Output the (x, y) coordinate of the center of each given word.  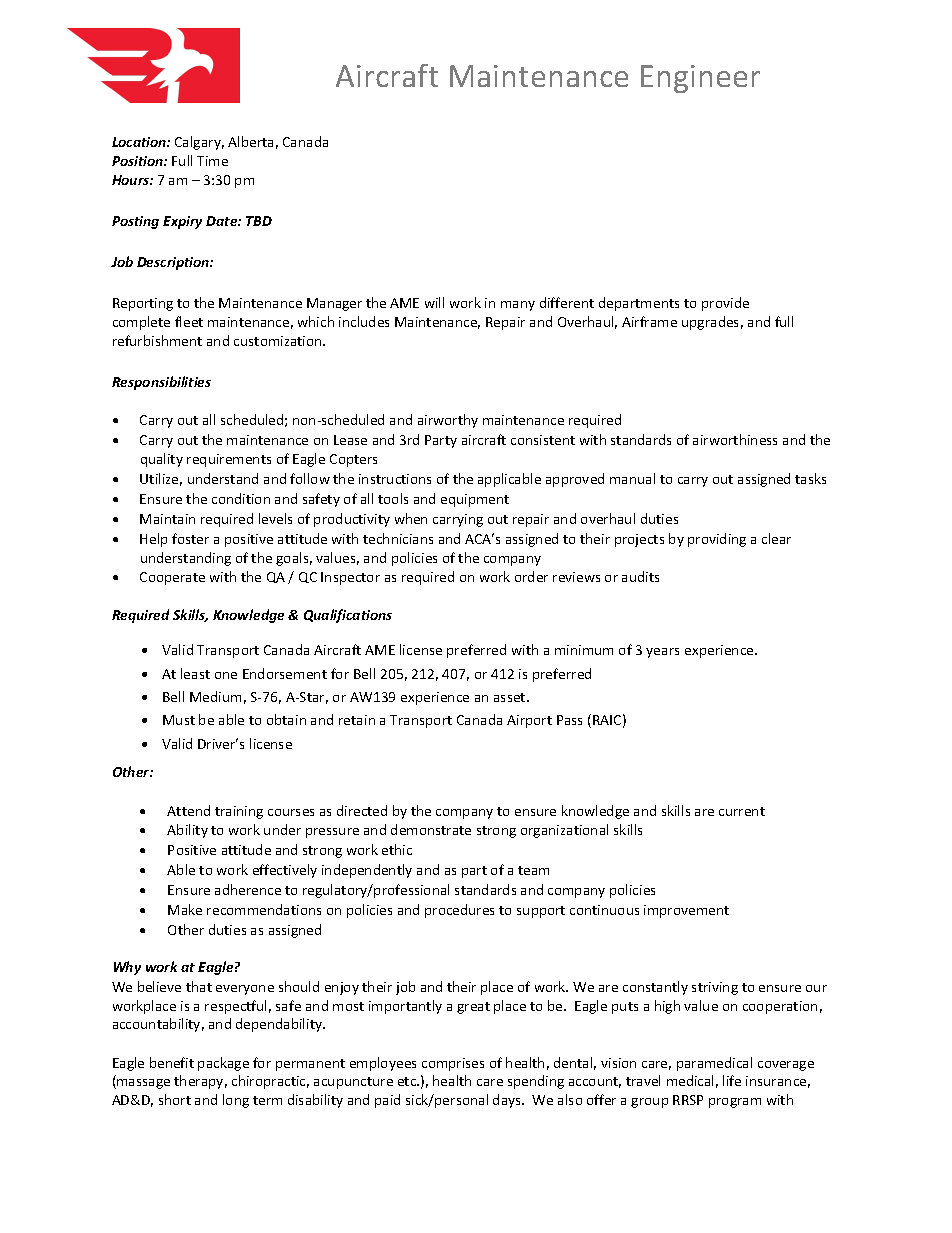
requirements (229, 460)
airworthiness (735, 439)
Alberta (250, 141)
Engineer (700, 79)
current (742, 811)
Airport (529, 721)
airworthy (448, 421)
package (223, 1064)
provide (725, 304)
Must (179, 720)
